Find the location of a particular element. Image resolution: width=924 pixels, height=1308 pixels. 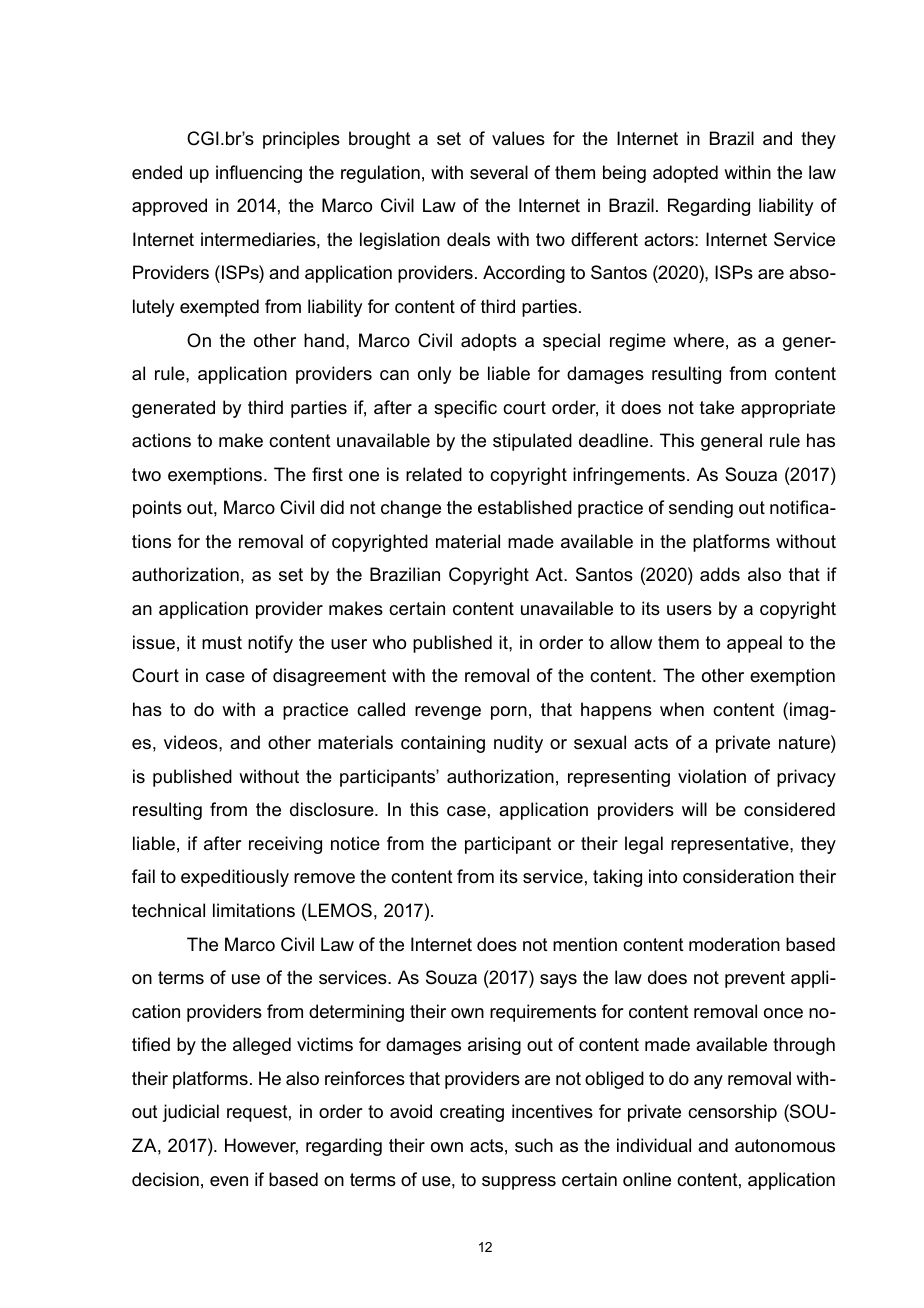

representative is located at coordinates (731, 845).
